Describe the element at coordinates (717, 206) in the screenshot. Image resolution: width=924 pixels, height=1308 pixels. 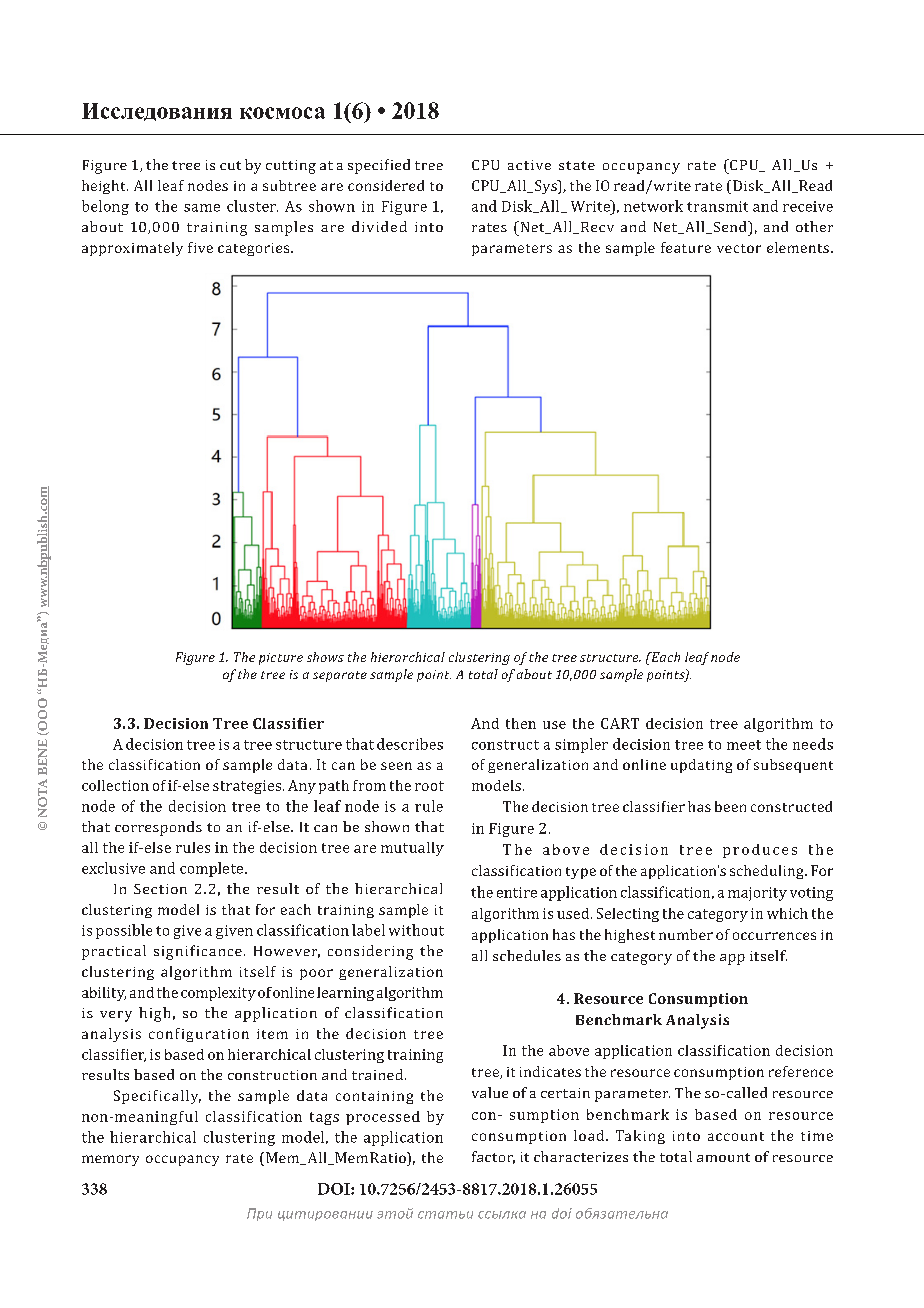
I see `transmit` at that location.
